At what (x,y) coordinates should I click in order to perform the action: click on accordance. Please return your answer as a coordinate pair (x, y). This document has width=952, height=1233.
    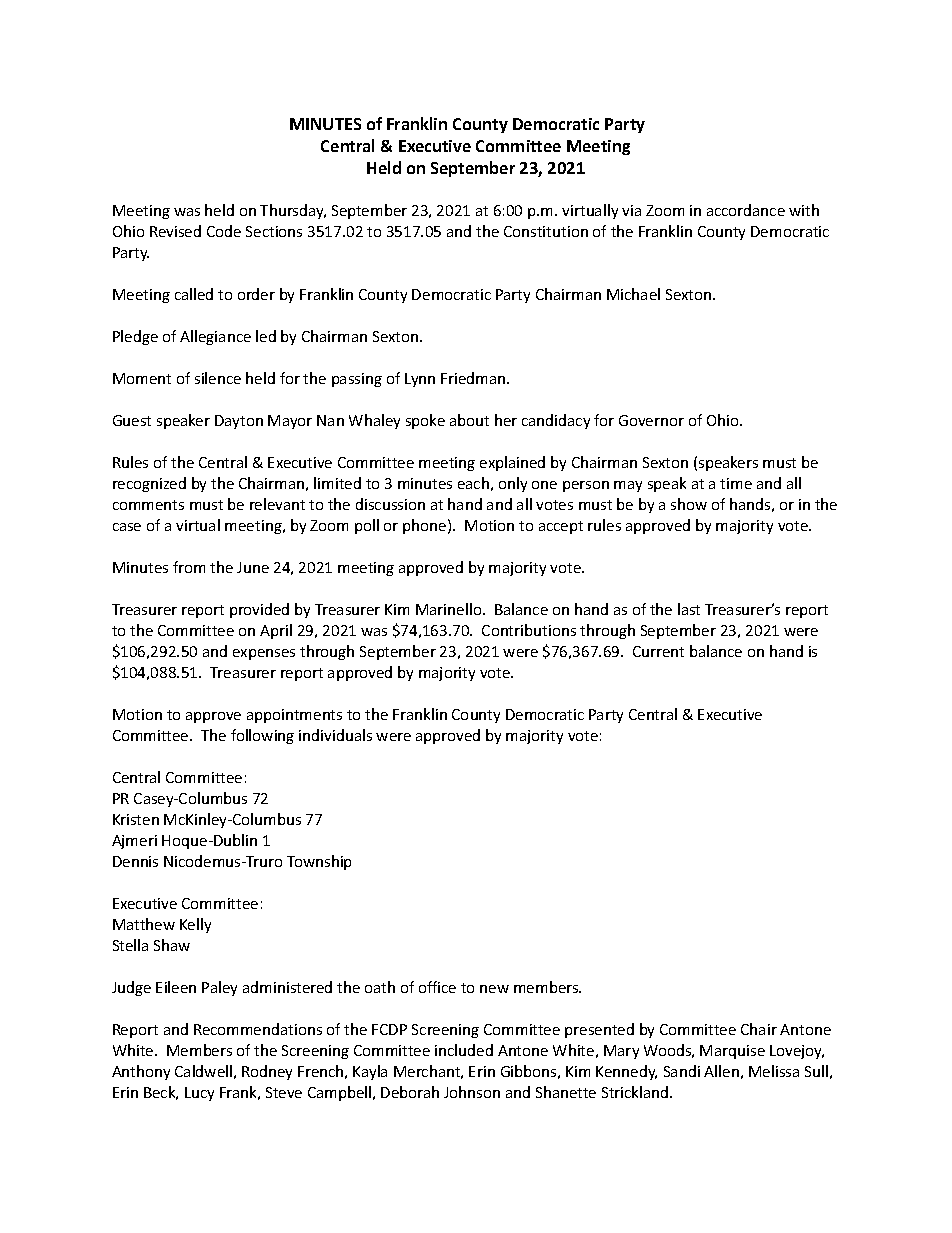
    Looking at the image, I should click on (746, 210).
